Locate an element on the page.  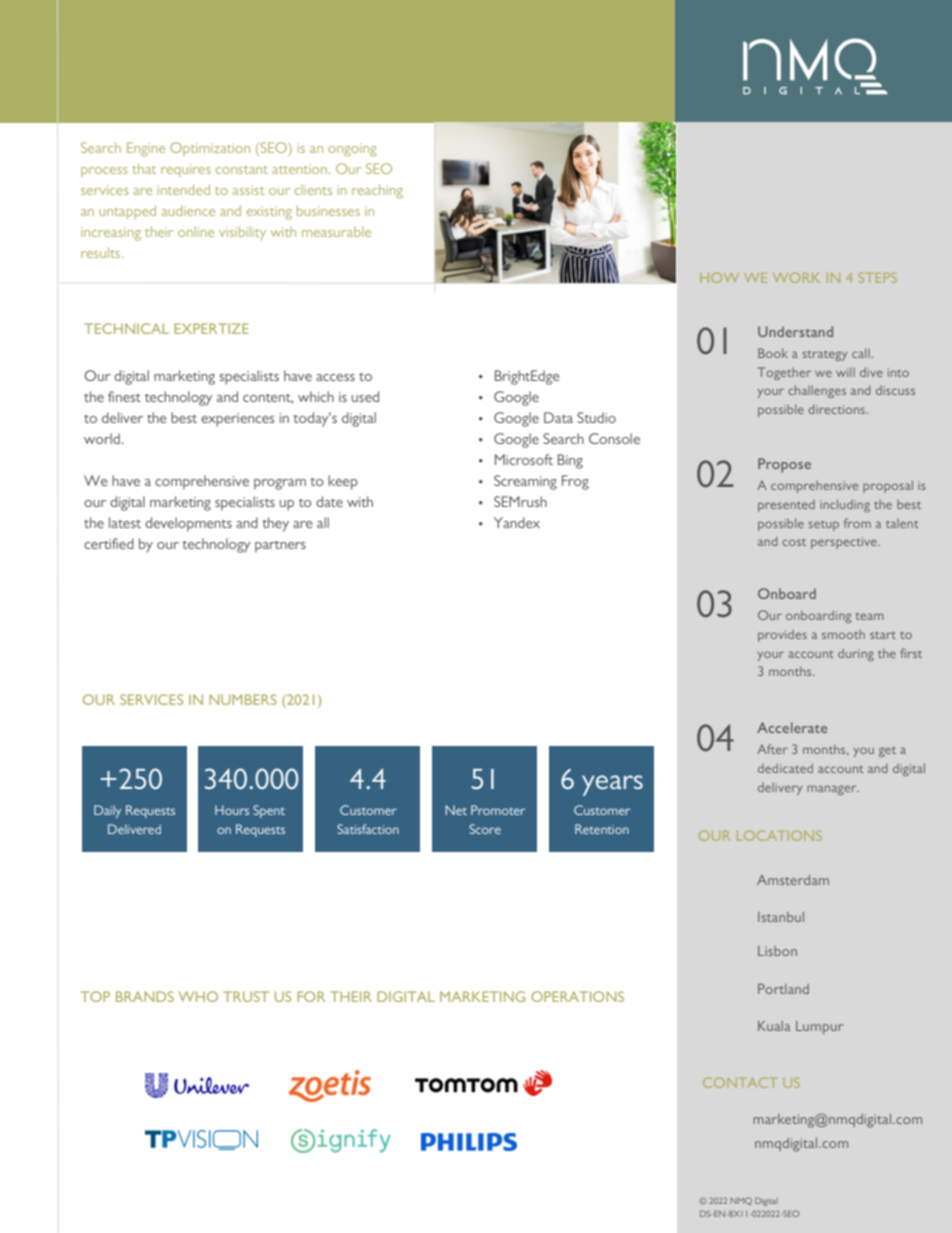
reaching is located at coordinates (377, 191).
